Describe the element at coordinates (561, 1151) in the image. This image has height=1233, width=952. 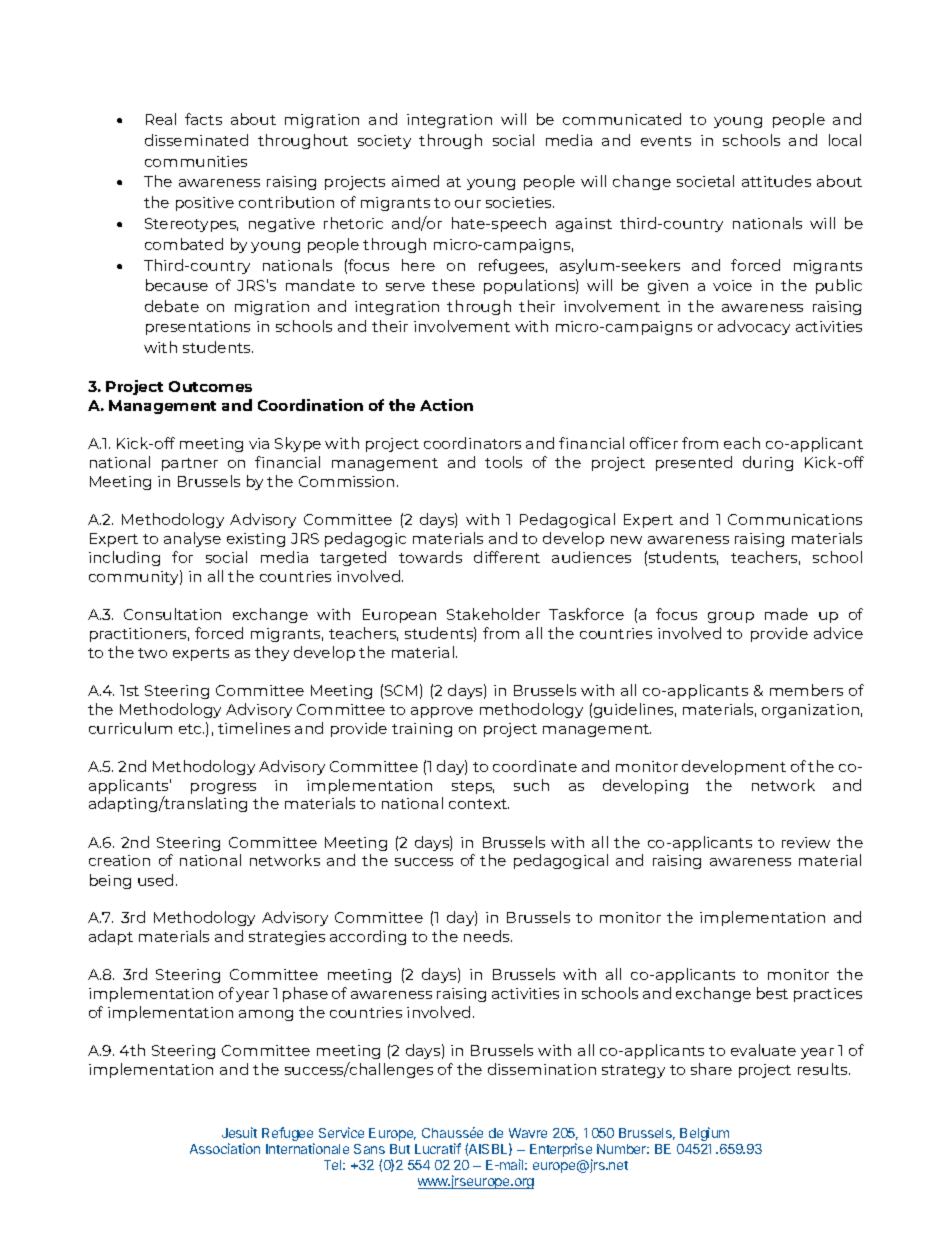
I see `Enterprise` at that location.
